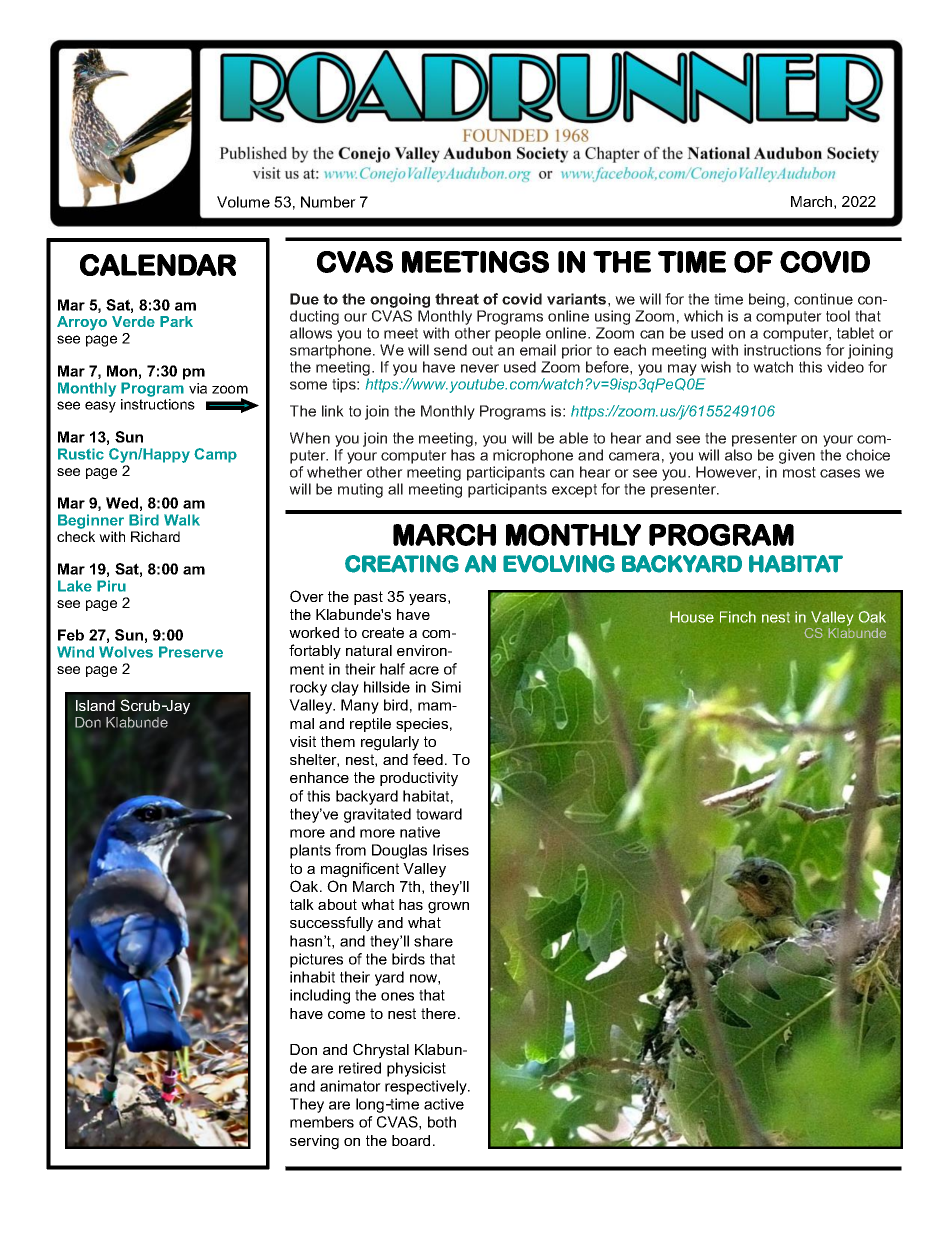 Image resolution: width=952 pixels, height=1233 pixels. What do you see at coordinates (314, 1142) in the screenshot?
I see `serving` at bounding box center [314, 1142].
